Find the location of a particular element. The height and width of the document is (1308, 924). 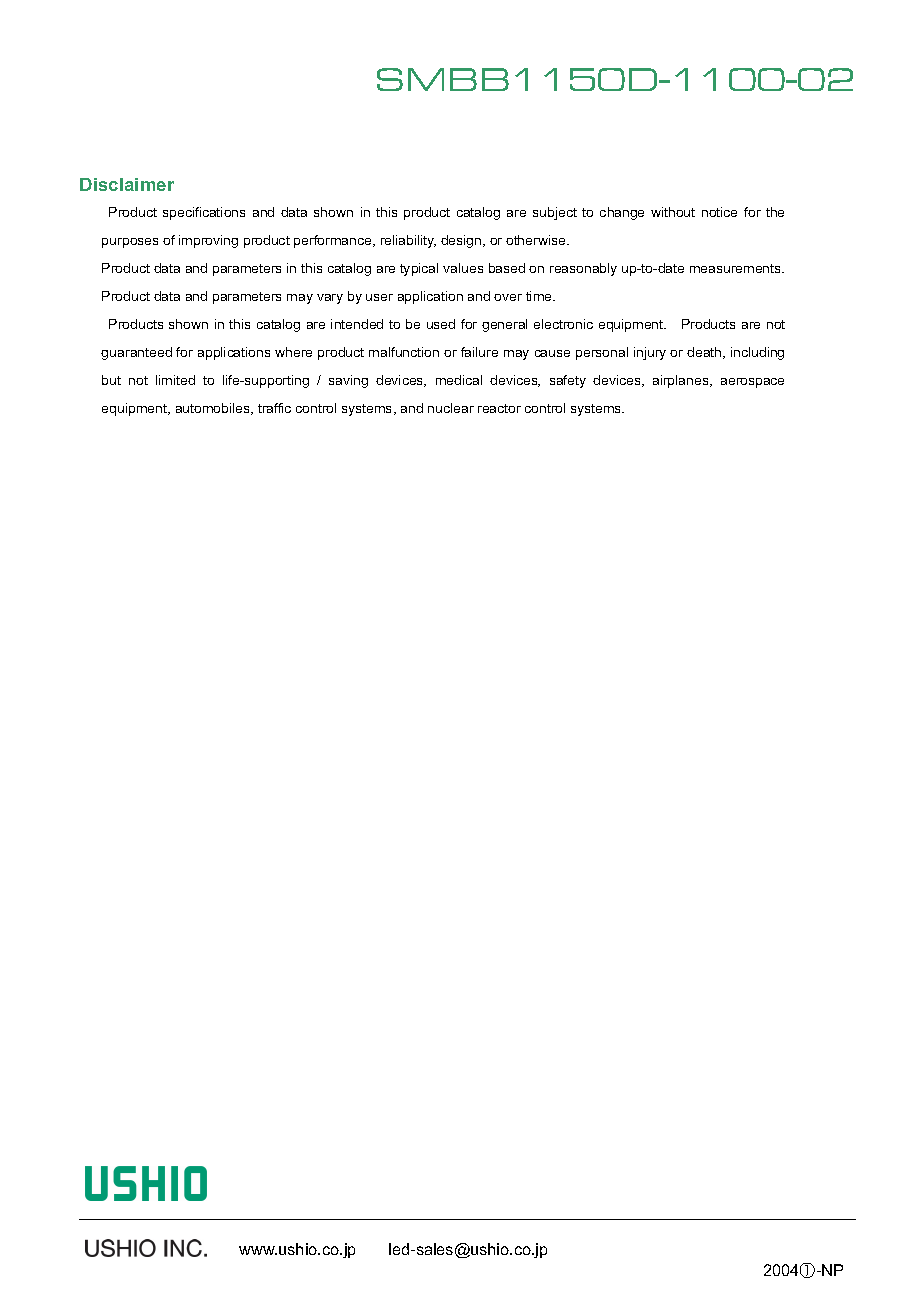

user is located at coordinates (379, 297).
